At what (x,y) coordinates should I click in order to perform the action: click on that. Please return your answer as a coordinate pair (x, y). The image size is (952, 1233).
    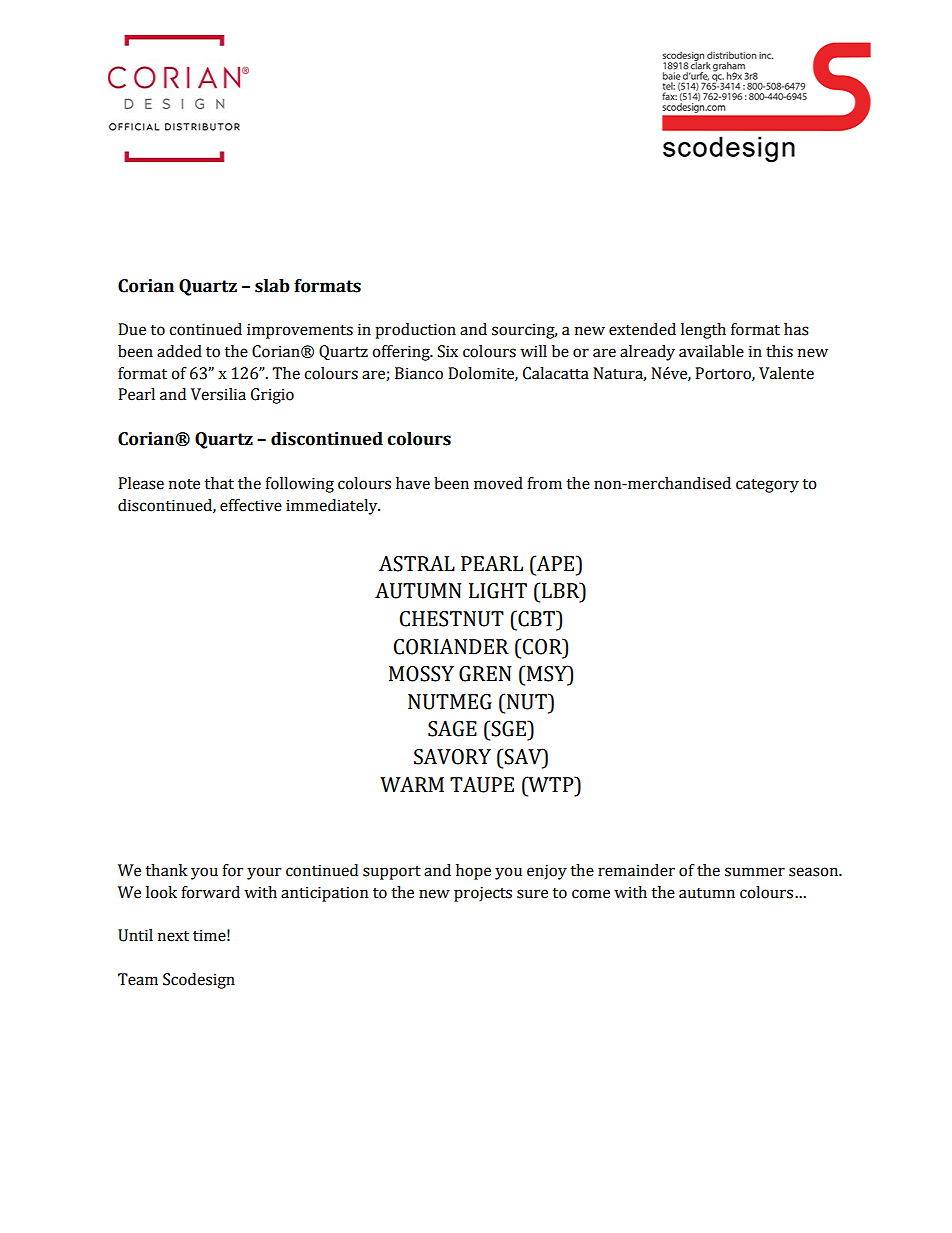
    Looking at the image, I should click on (219, 483).
